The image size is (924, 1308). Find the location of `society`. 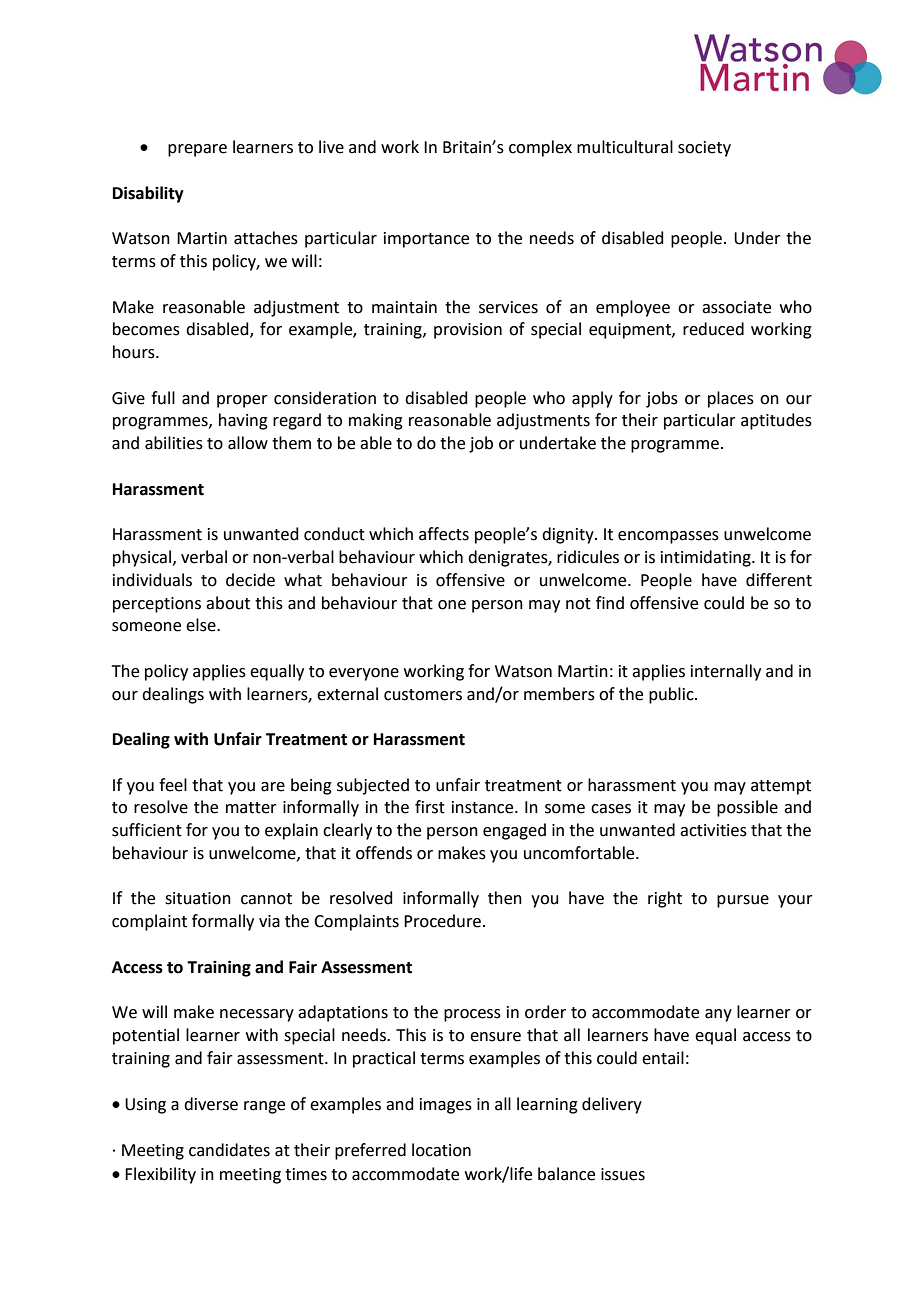

society is located at coordinates (704, 149).
